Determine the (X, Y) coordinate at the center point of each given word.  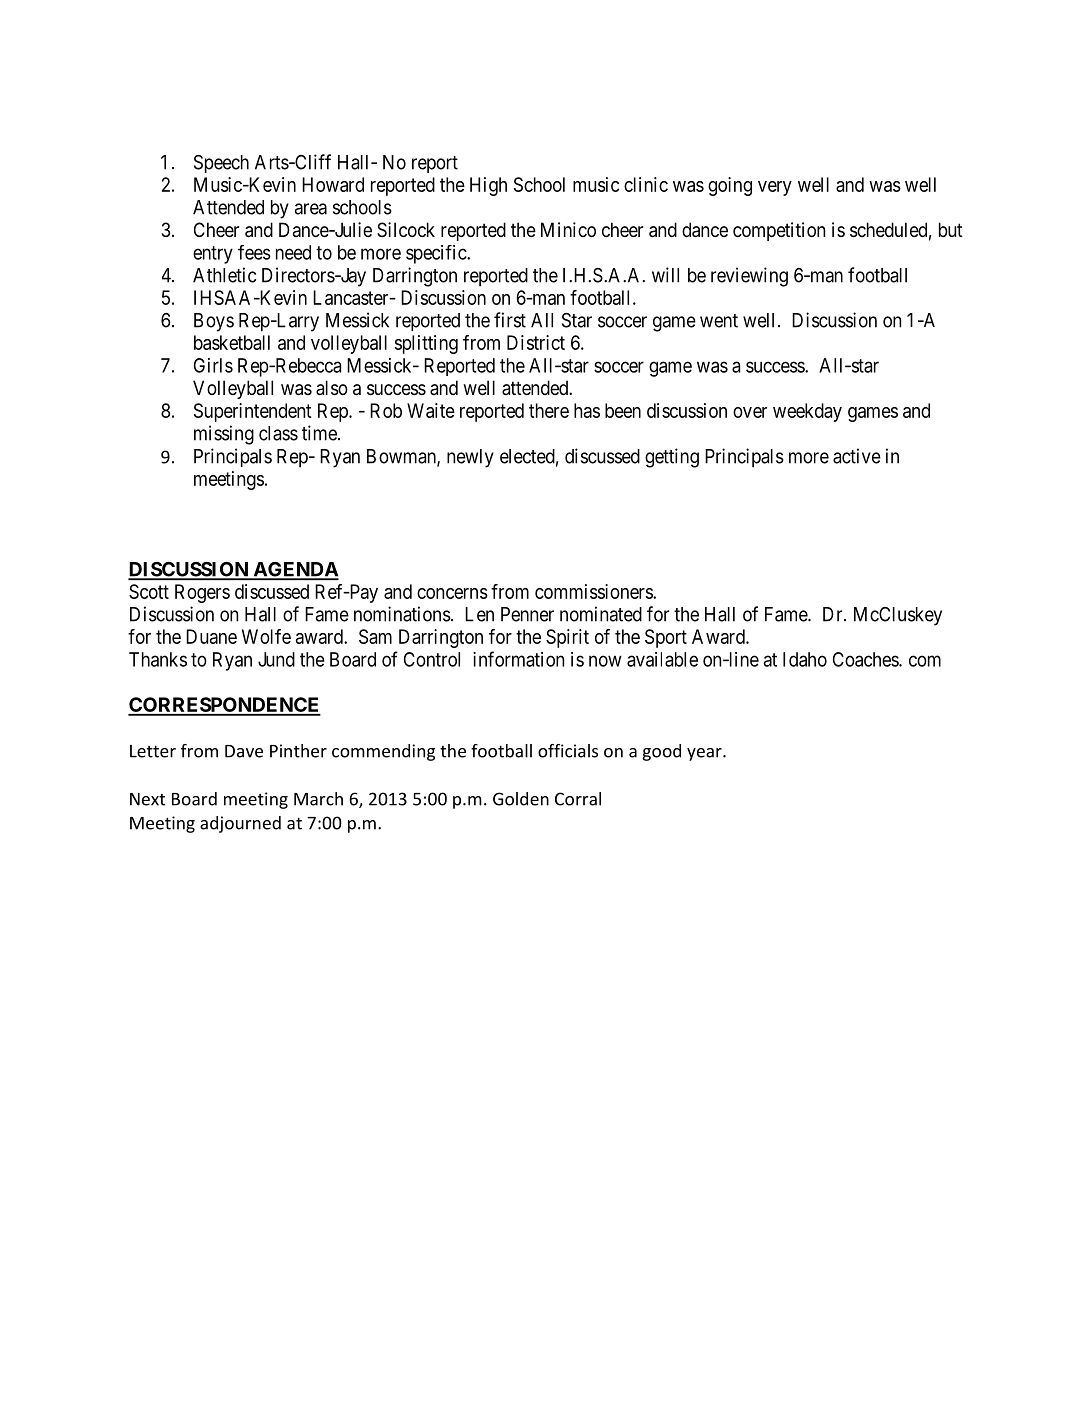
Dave (244, 751)
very (775, 188)
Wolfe (266, 636)
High (488, 186)
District (536, 342)
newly (470, 458)
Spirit (567, 638)
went (719, 321)
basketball (232, 342)
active (857, 456)
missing (224, 435)
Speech (221, 164)
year (705, 754)
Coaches (866, 659)
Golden (521, 799)
